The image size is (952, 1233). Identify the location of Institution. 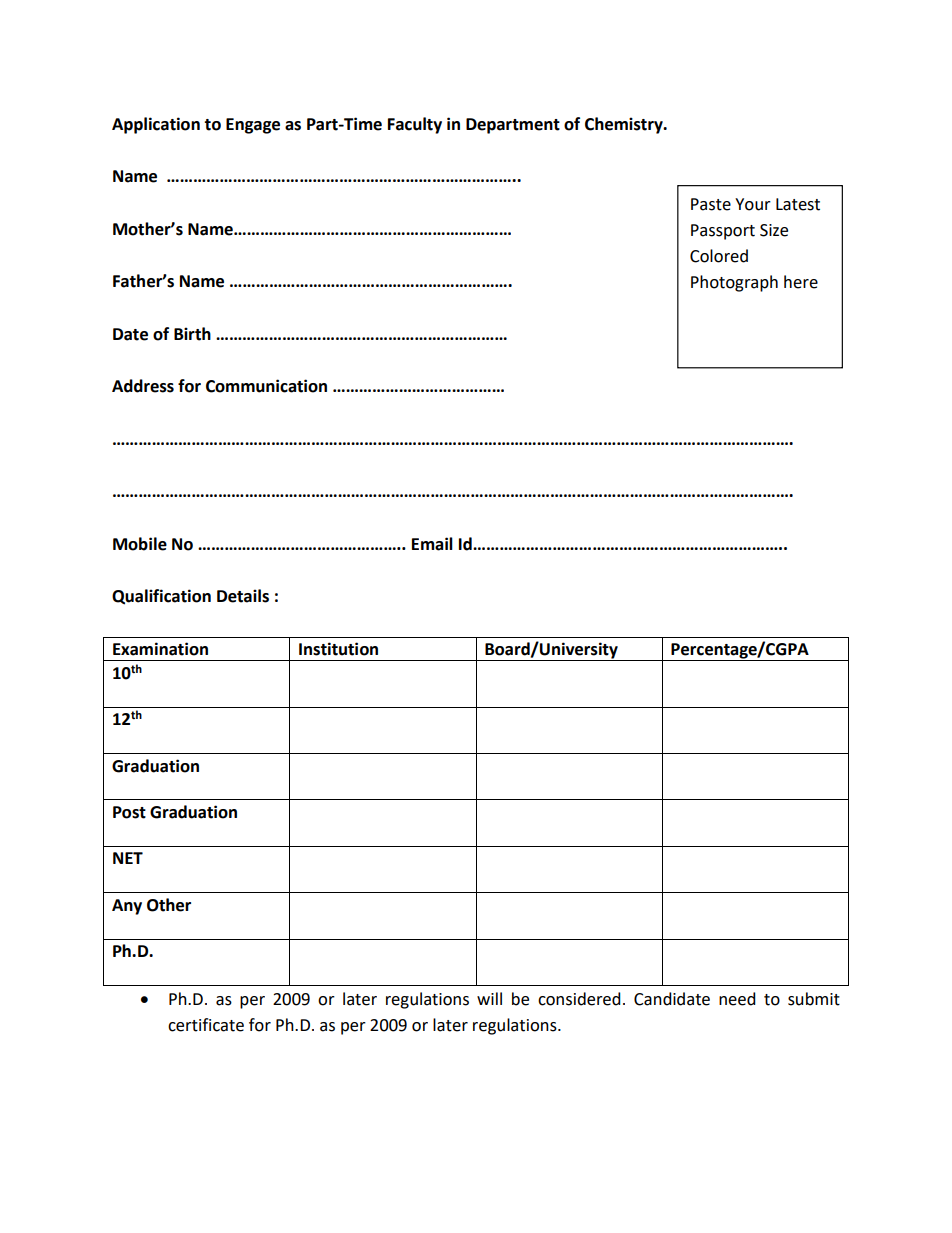
(338, 649).
